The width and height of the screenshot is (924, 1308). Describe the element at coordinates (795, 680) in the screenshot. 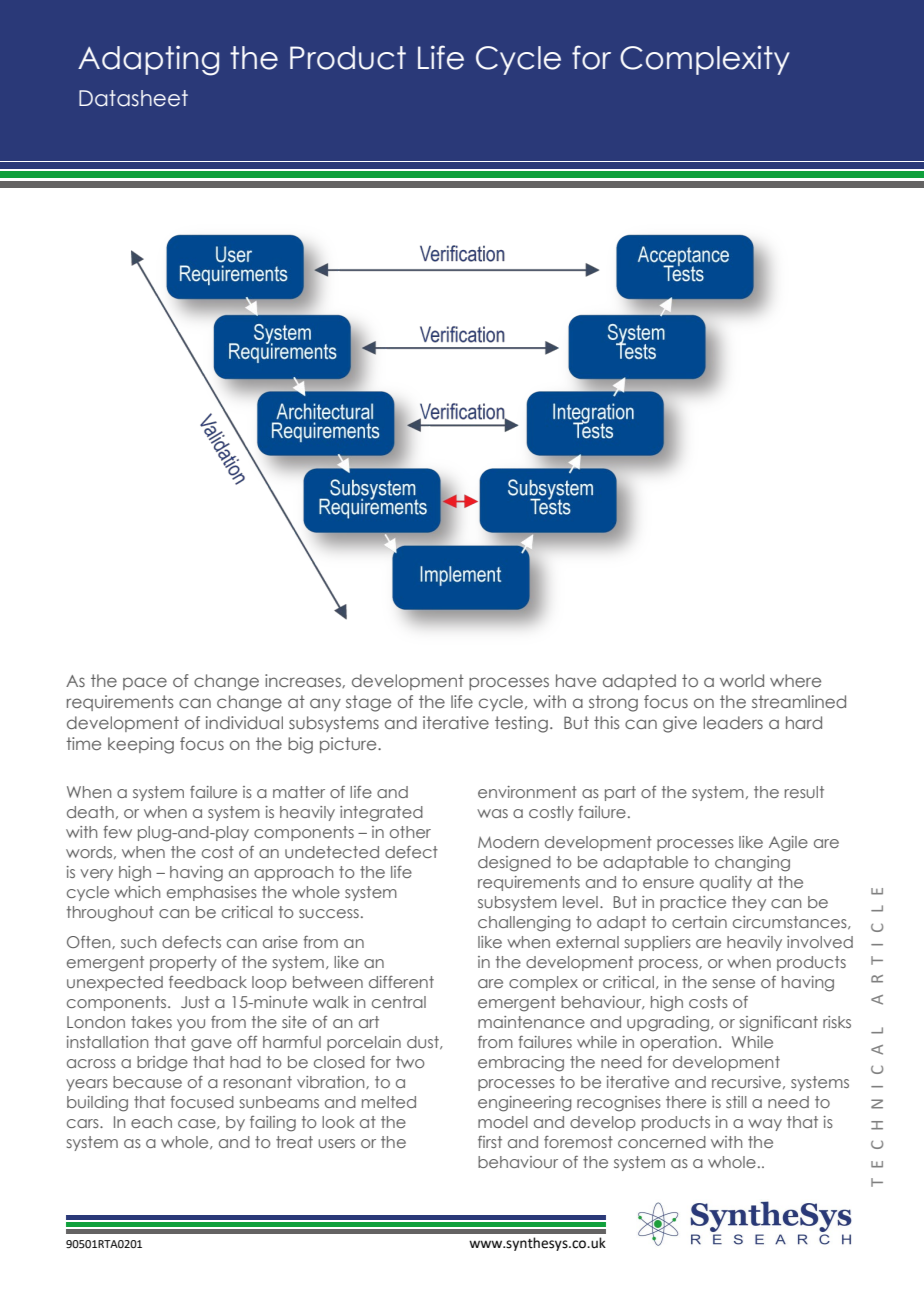

I see `where` at that location.
